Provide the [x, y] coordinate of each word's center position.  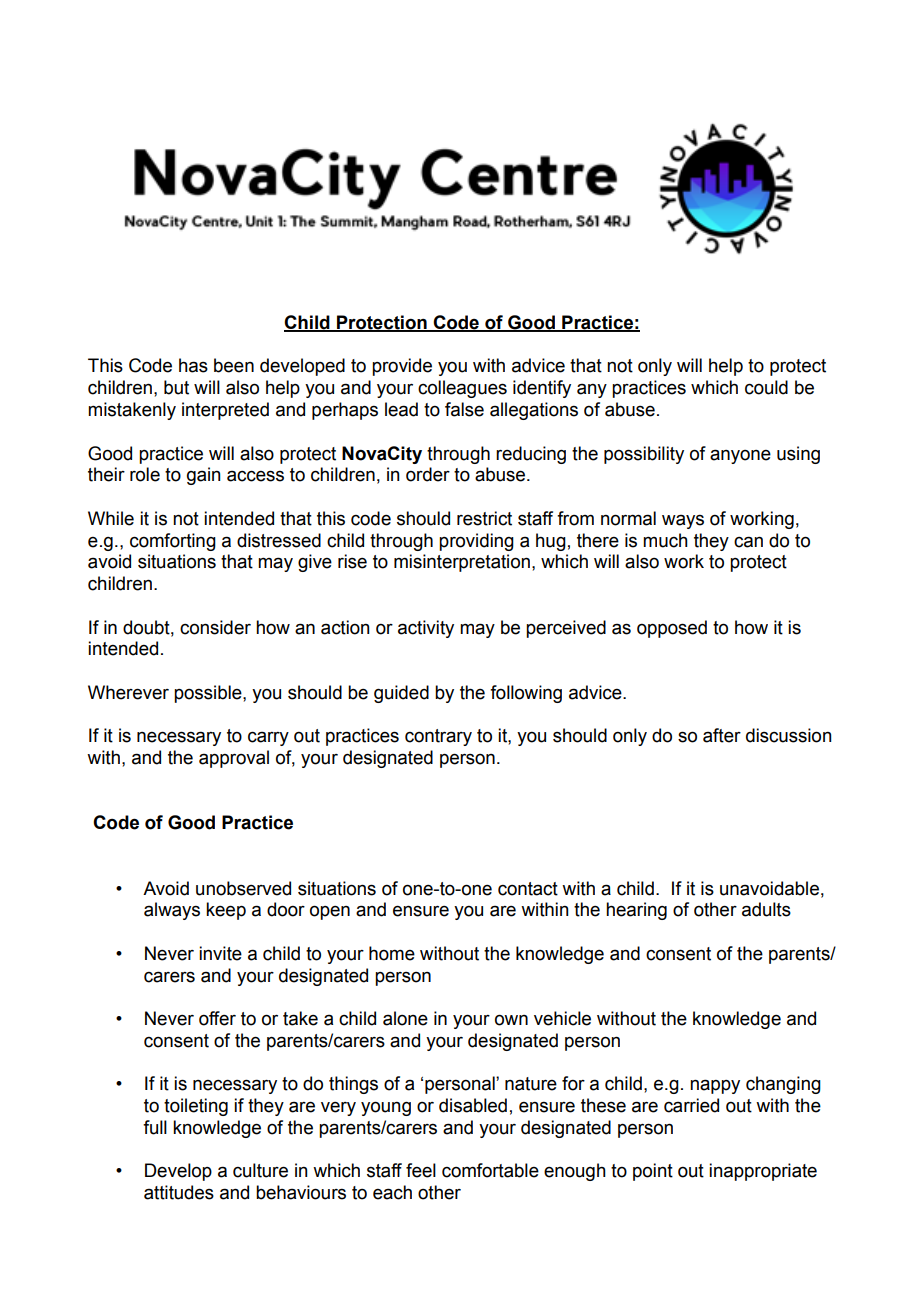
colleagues [462, 389]
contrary [438, 737]
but [176, 387]
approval [234, 759]
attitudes [179, 1192]
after [722, 735]
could [766, 387]
